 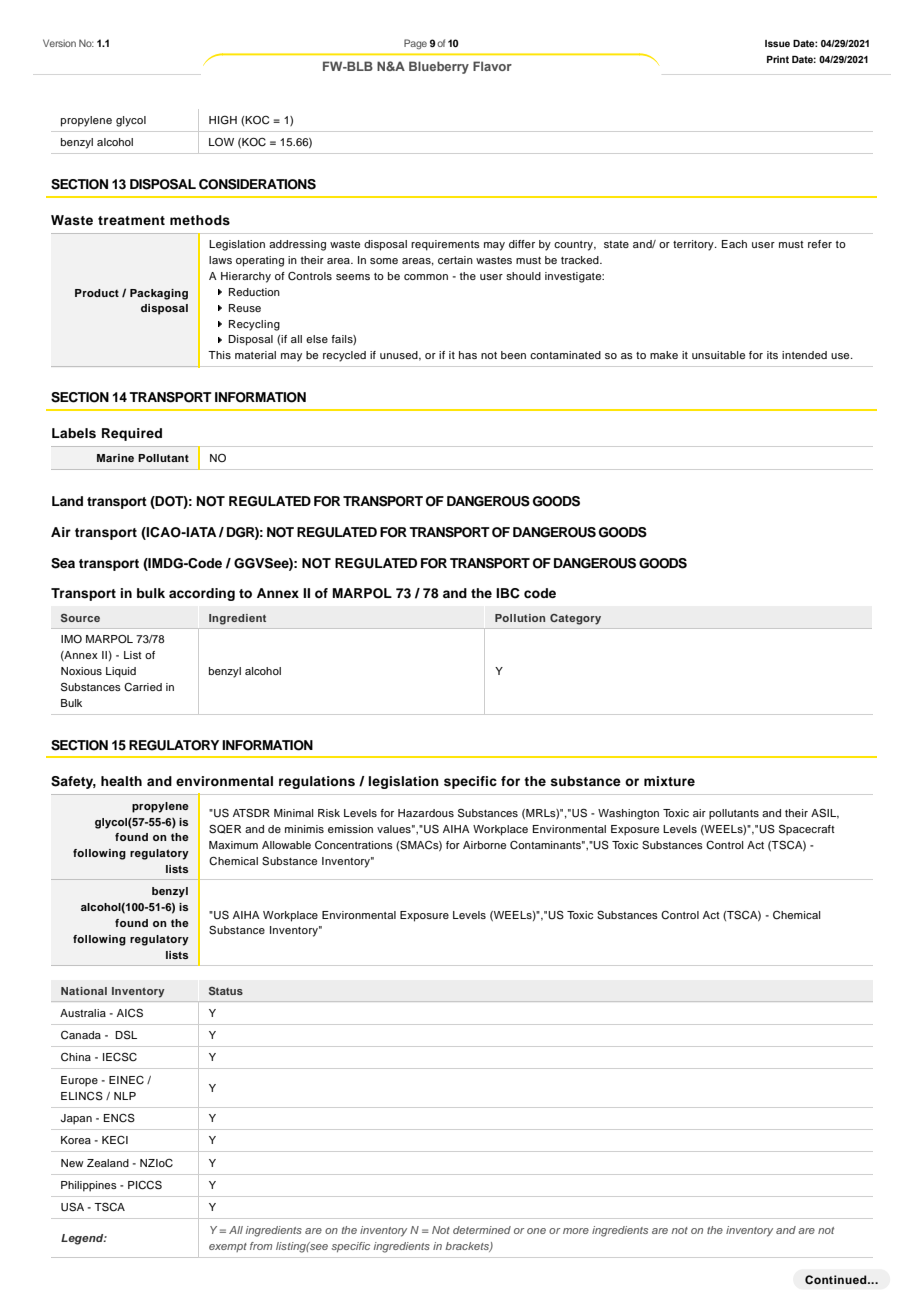 I want to click on Spacecraft, so click(x=807, y=830).
